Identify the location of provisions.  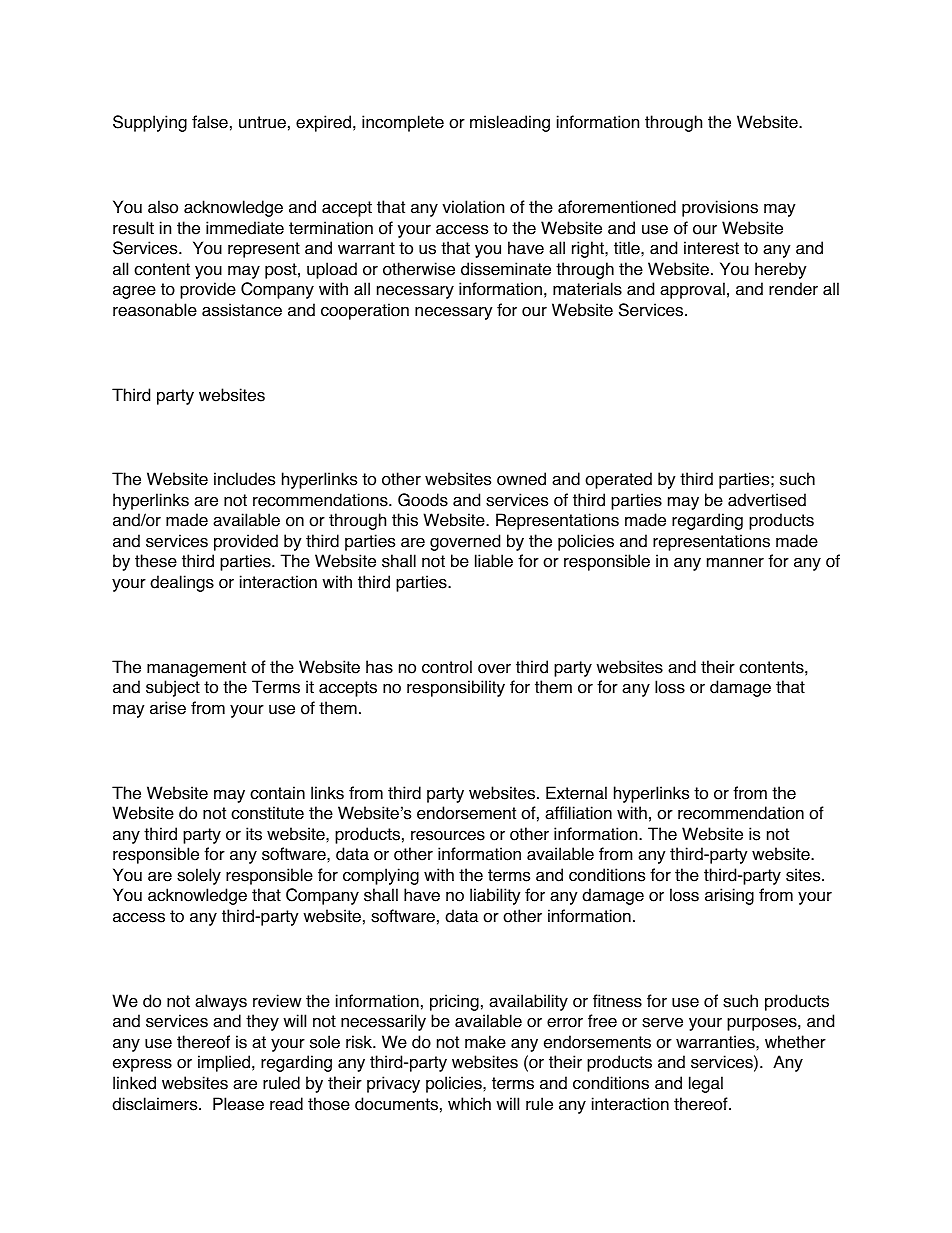
(720, 208).
